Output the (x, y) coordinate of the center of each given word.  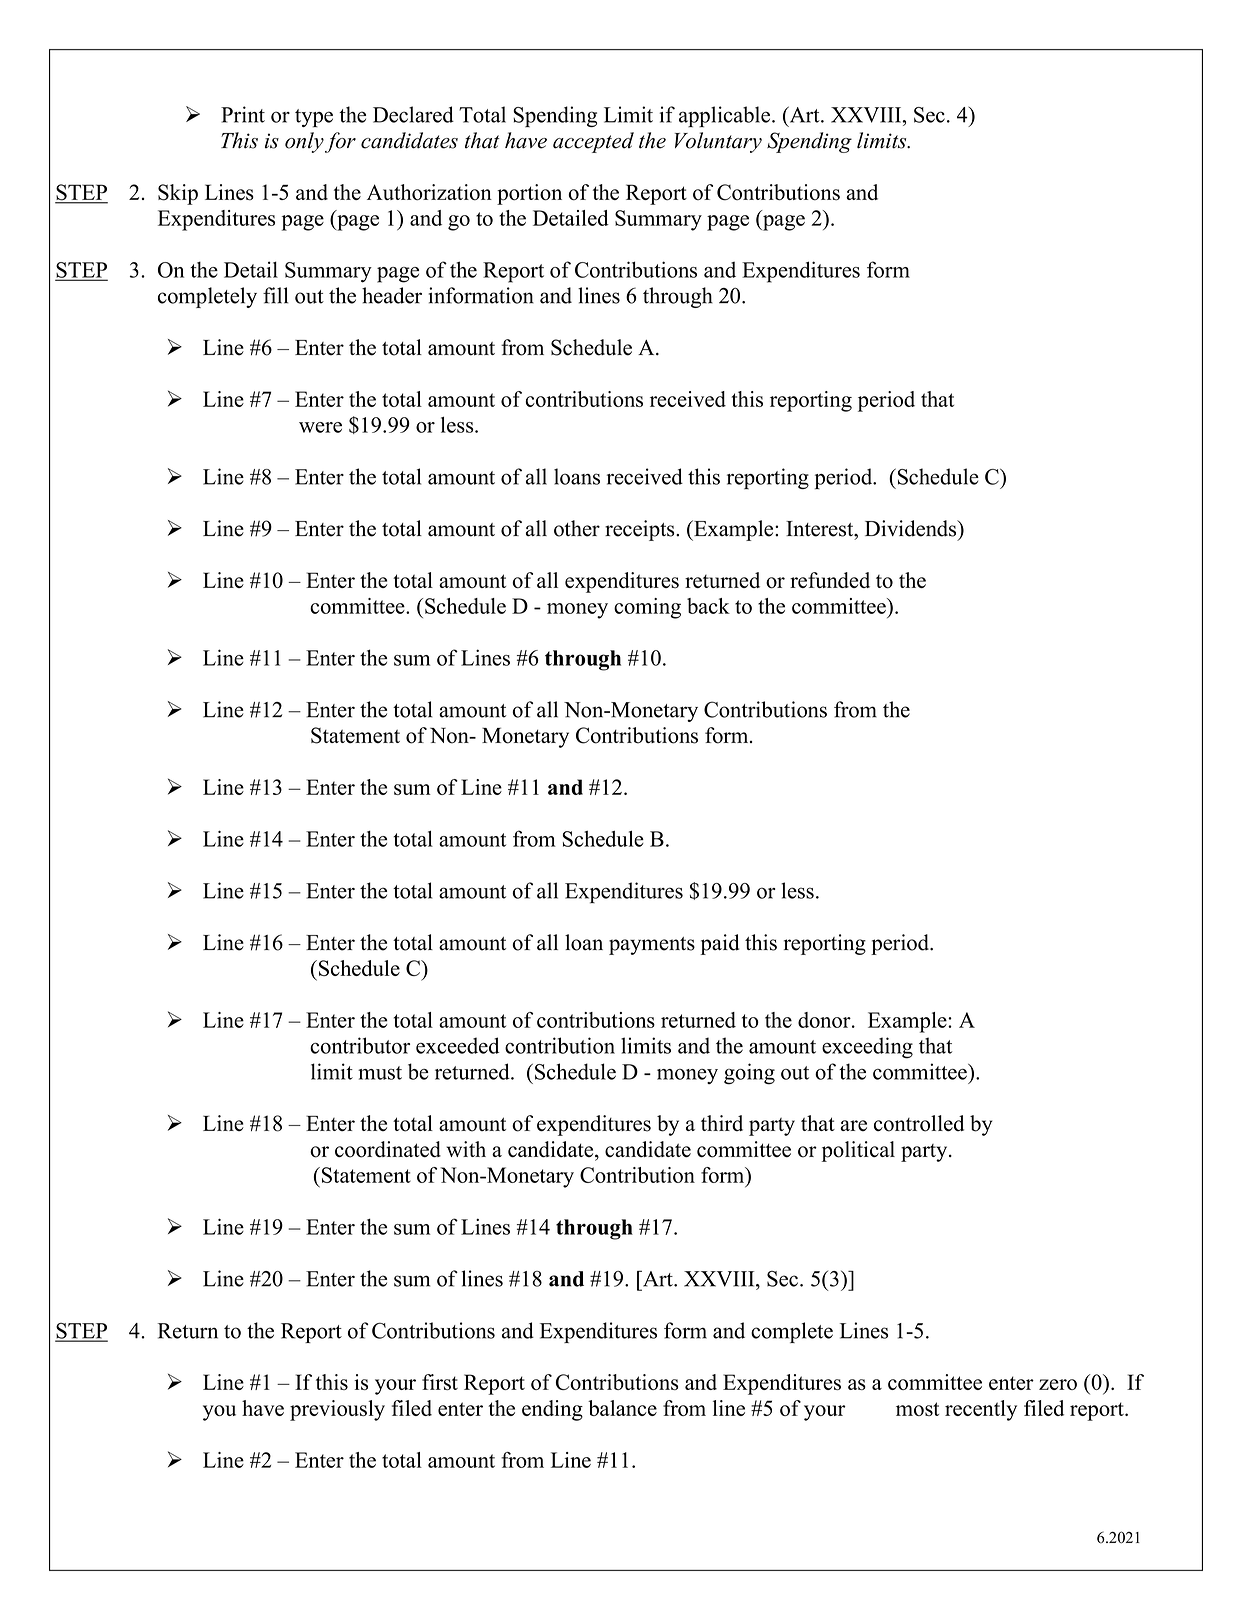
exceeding (867, 1048)
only (304, 142)
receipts (641, 530)
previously (337, 1410)
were (320, 427)
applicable (724, 117)
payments (652, 946)
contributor (360, 1045)
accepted (593, 142)
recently (981, 1410)
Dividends (912, 528)
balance (622, 1408)
